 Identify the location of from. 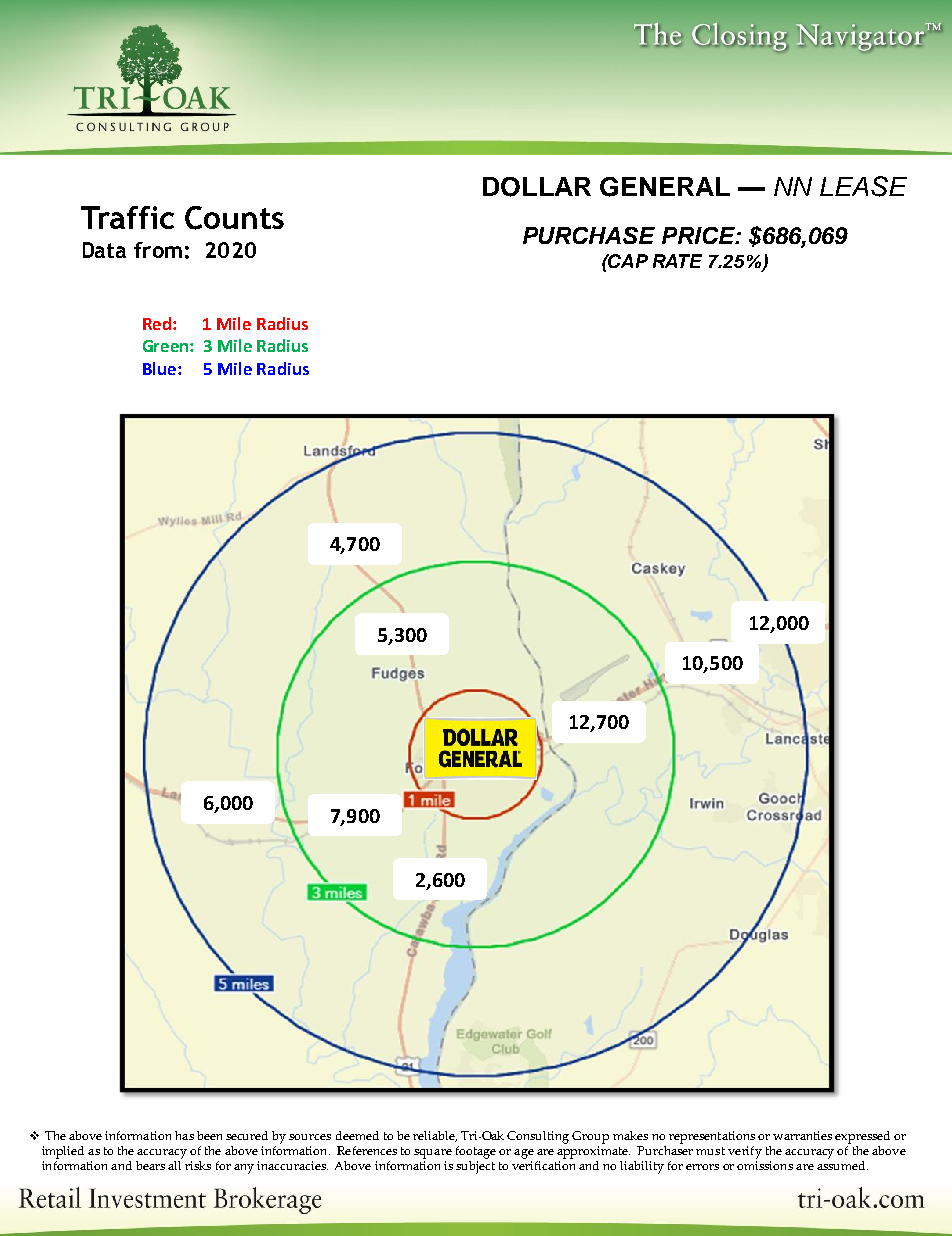
(158, 250).
